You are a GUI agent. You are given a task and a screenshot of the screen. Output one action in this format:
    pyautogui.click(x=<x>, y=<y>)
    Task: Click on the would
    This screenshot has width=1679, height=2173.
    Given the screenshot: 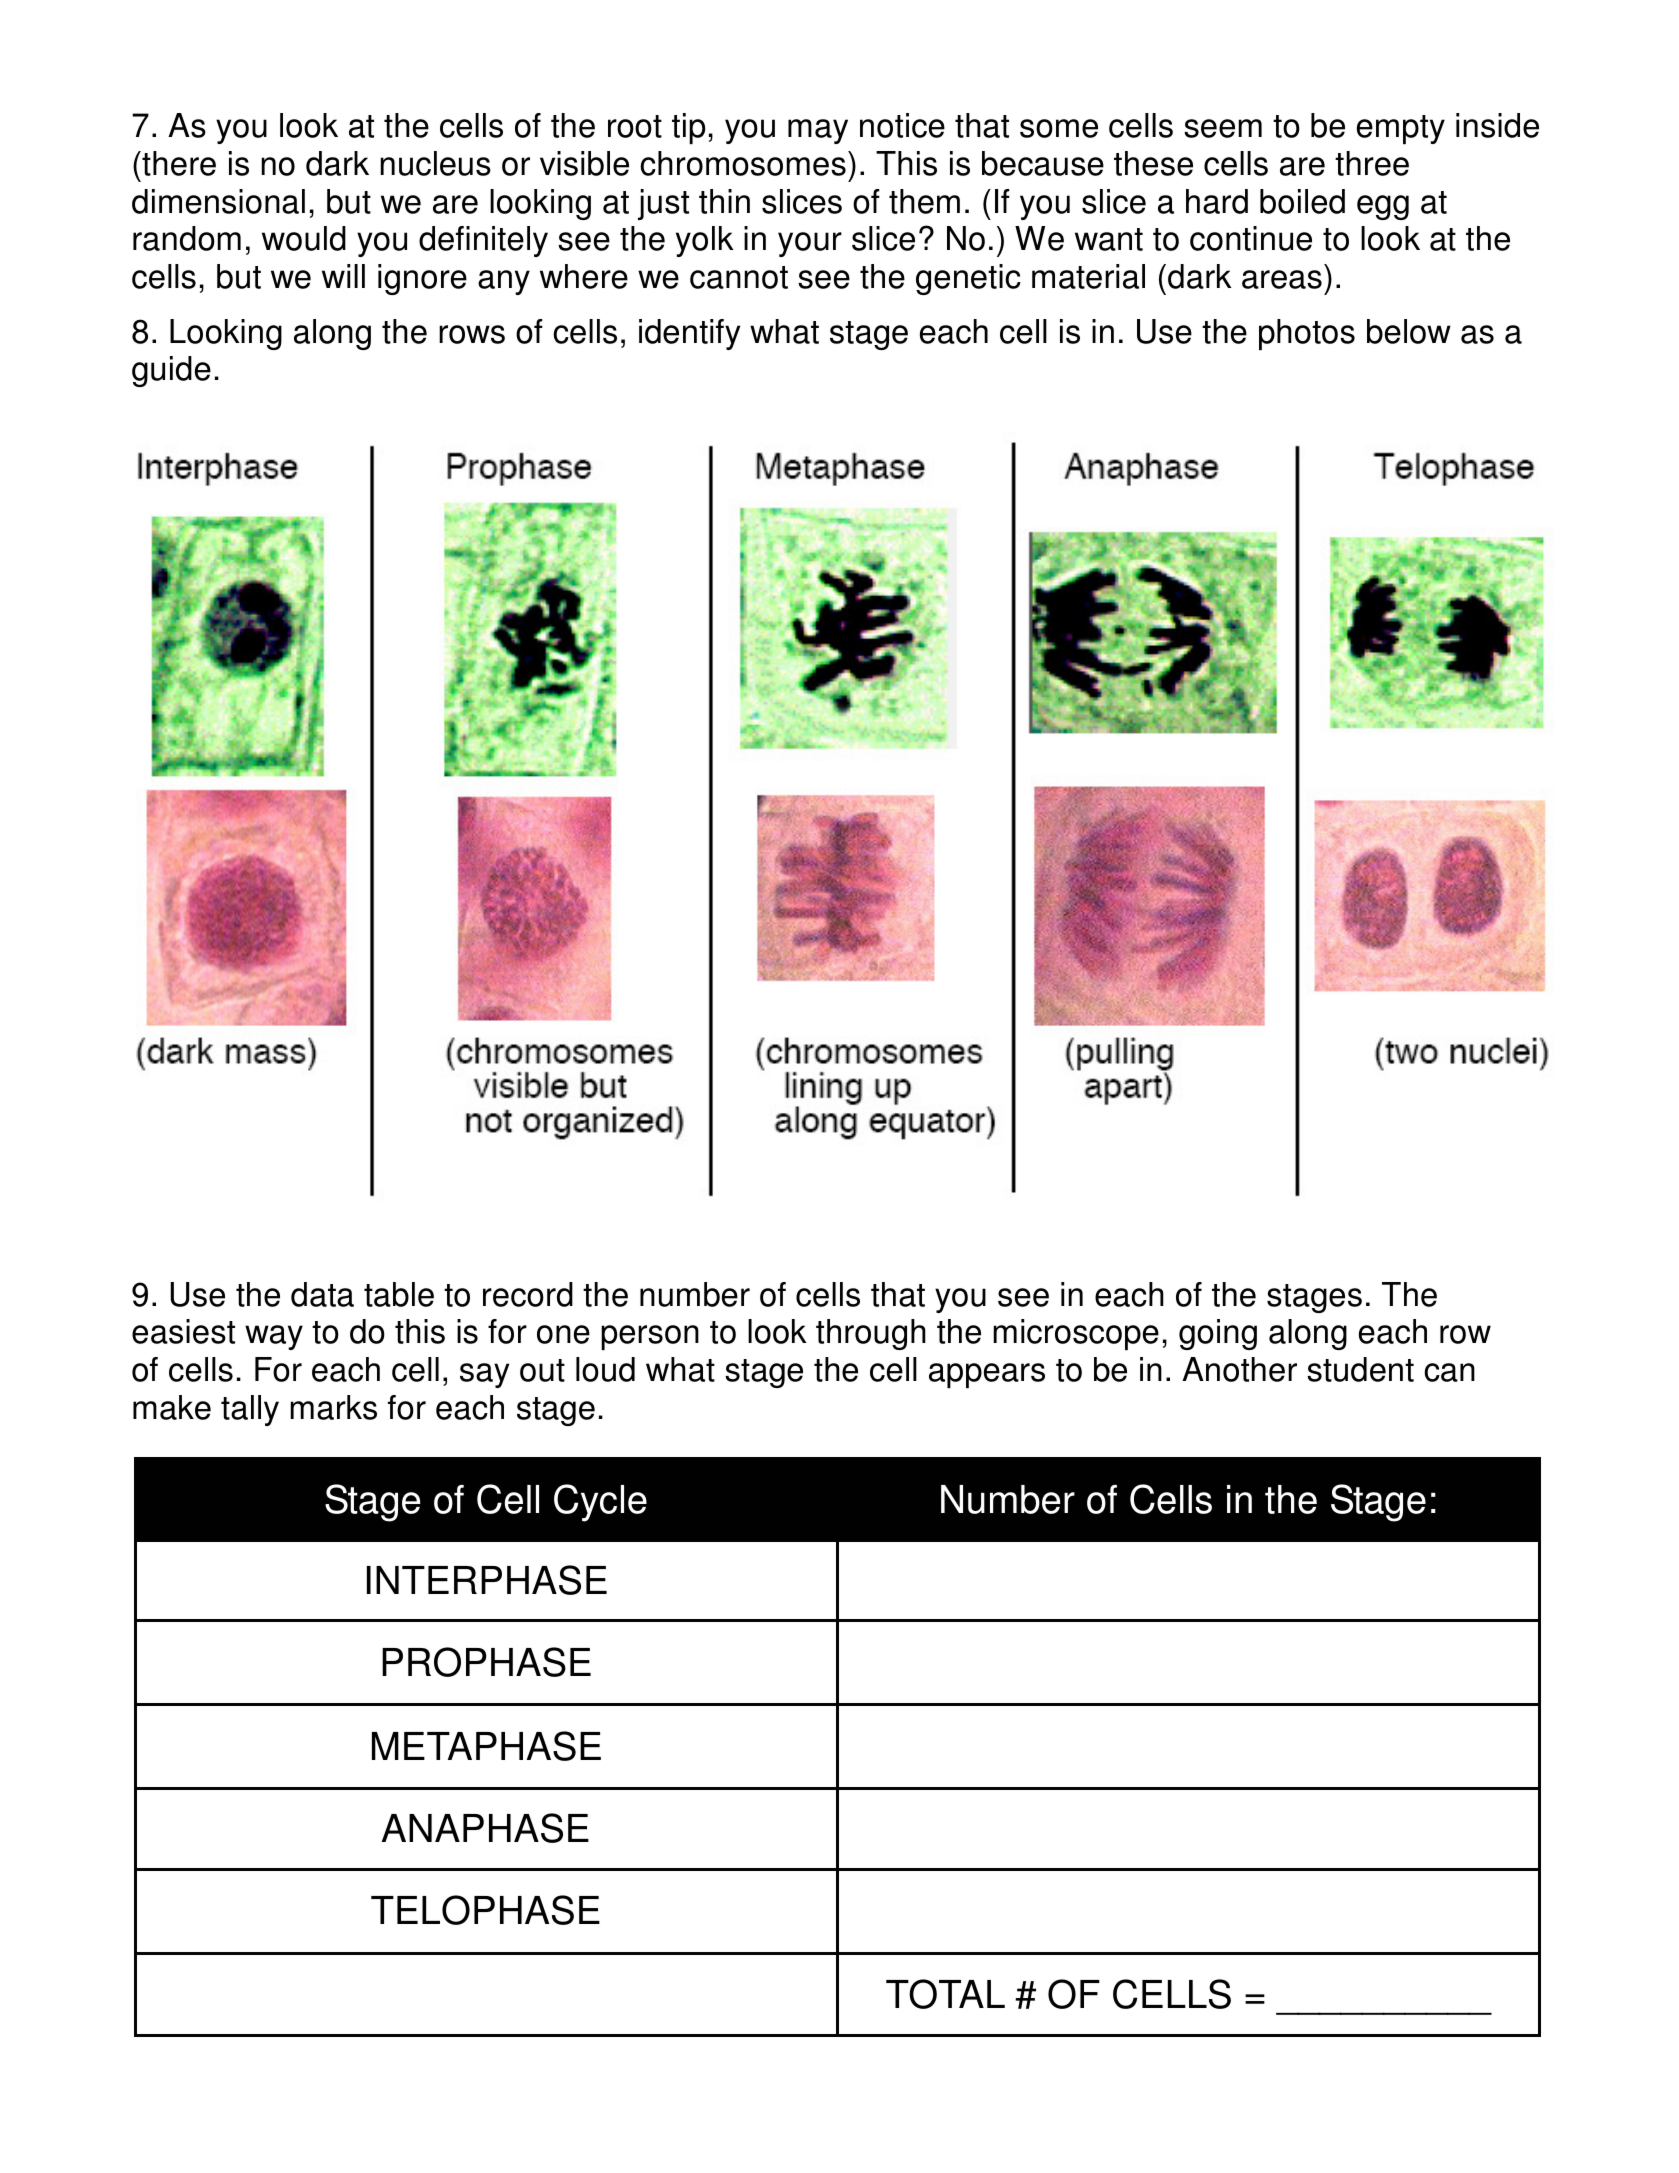 What is the action you would take?
    pyautogui.click(x=304, y=238)
